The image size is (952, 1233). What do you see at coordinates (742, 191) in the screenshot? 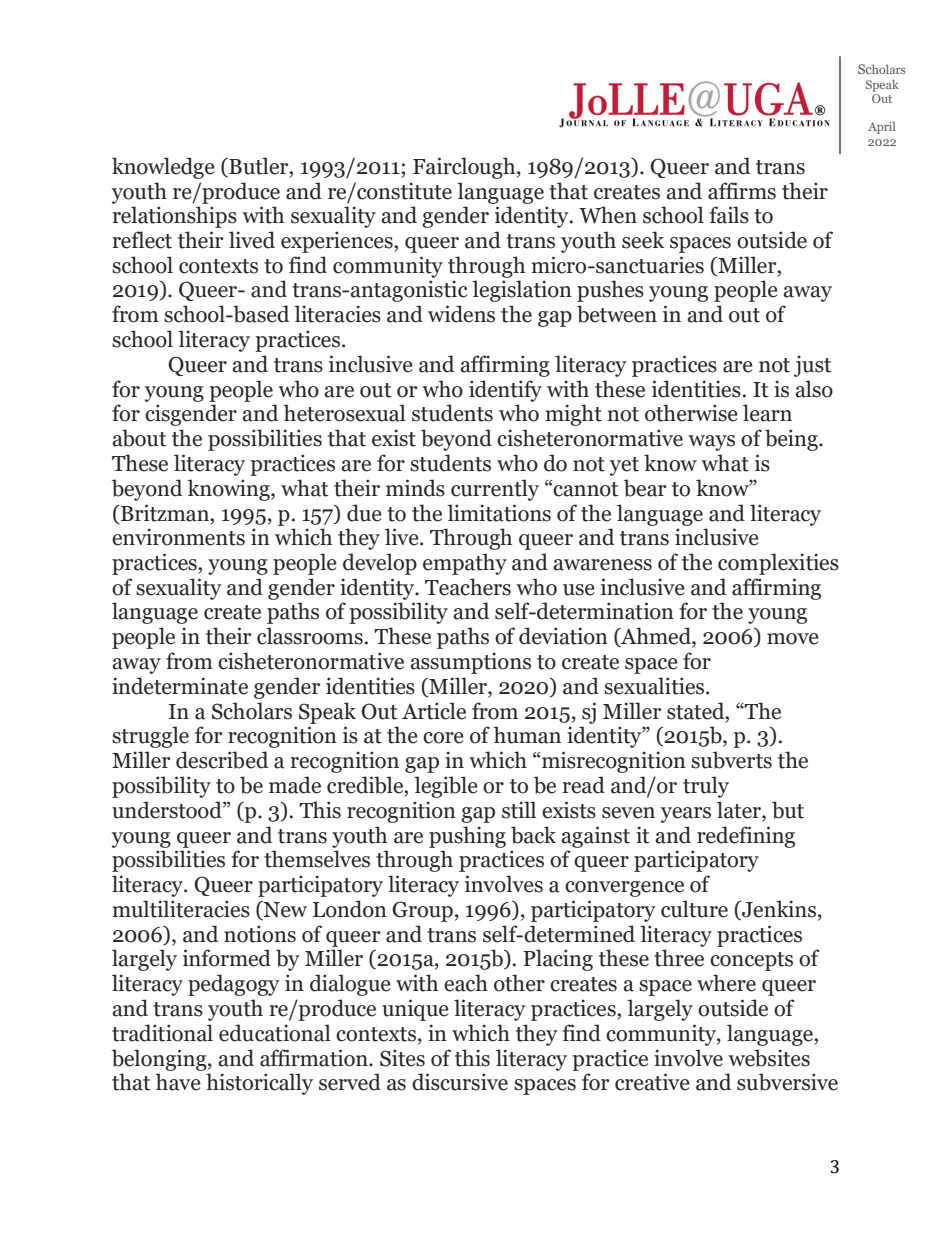
I see `affirms` at bounding box center [742, 191].
